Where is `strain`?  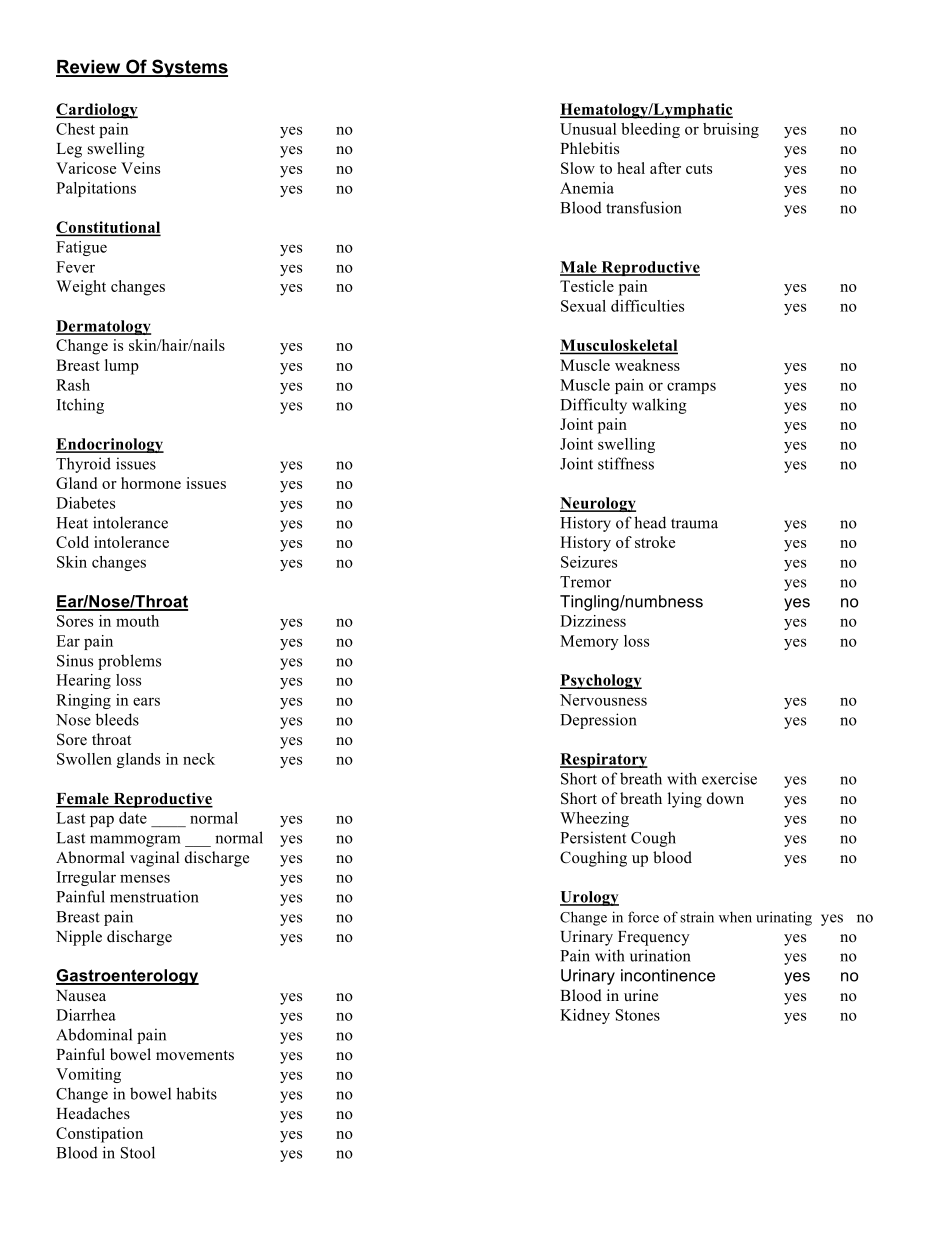 strain is located at coordinates (697, 917).
